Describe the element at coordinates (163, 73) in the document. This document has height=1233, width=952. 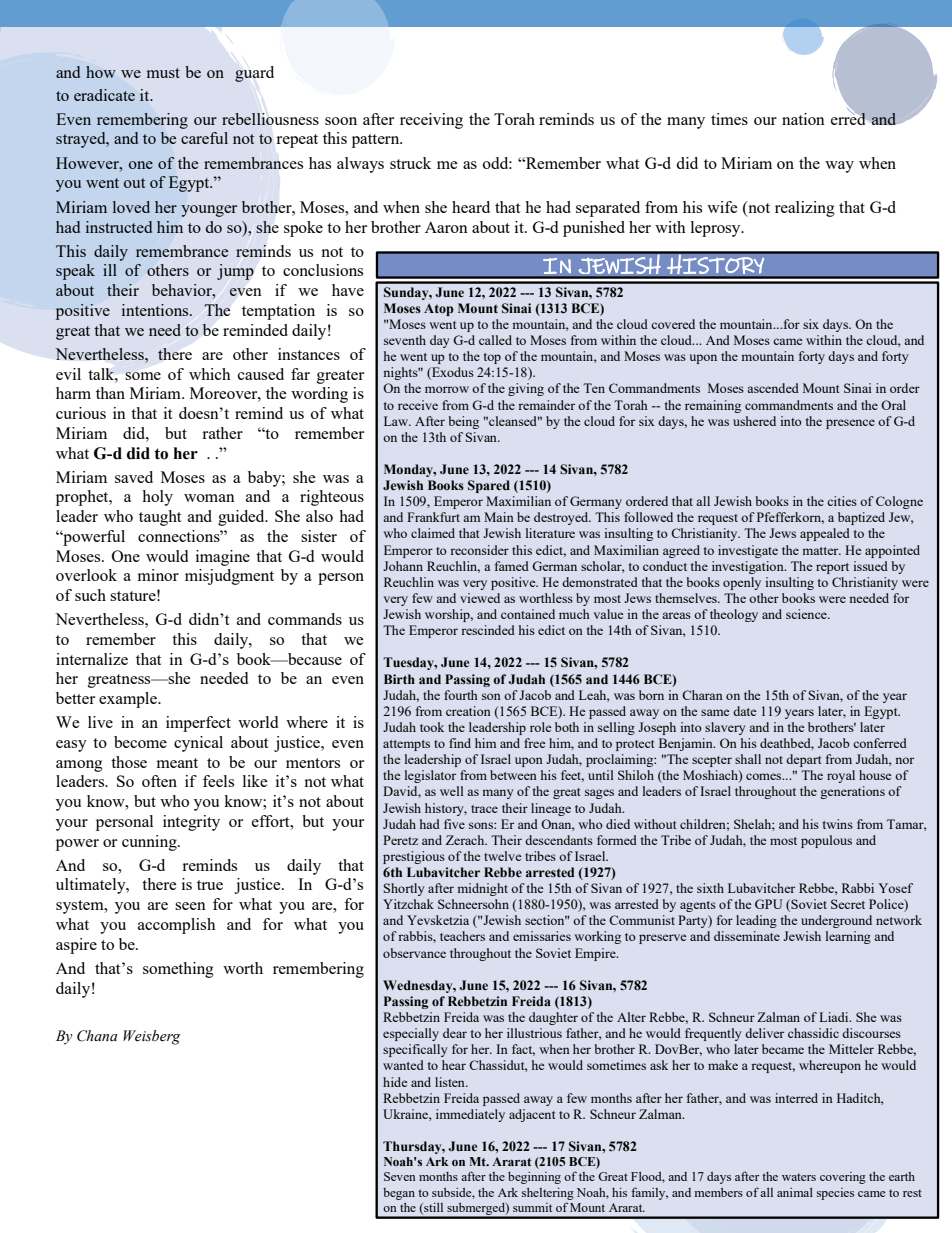
I see `must` at that location.
